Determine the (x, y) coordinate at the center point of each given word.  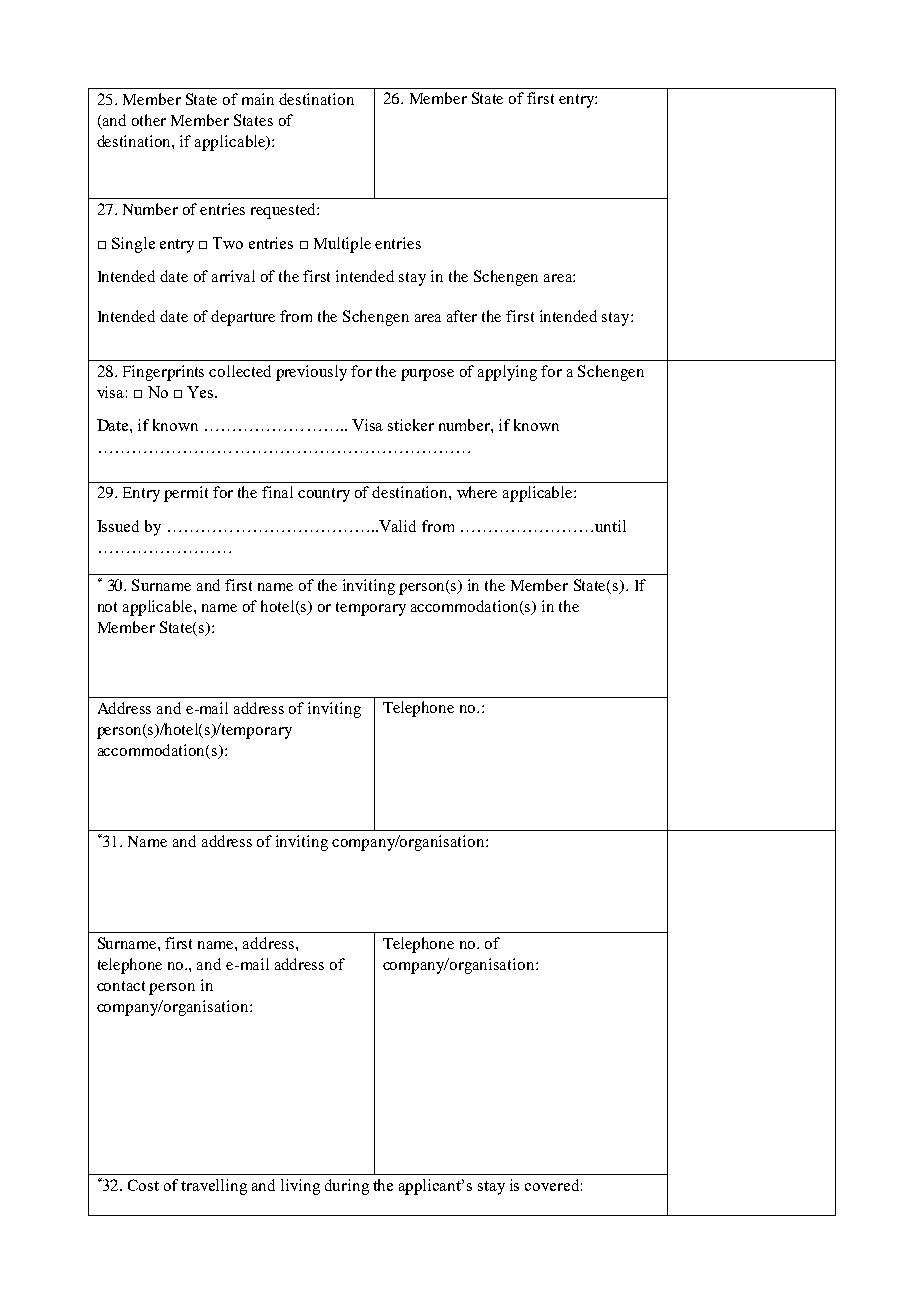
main (258, 99)
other (149, 120)
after (462, 316)
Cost (143, 1185)
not (107, 607)
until (610, 526)
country (324, 495)
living (300, 1187)
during (347, 1187)
